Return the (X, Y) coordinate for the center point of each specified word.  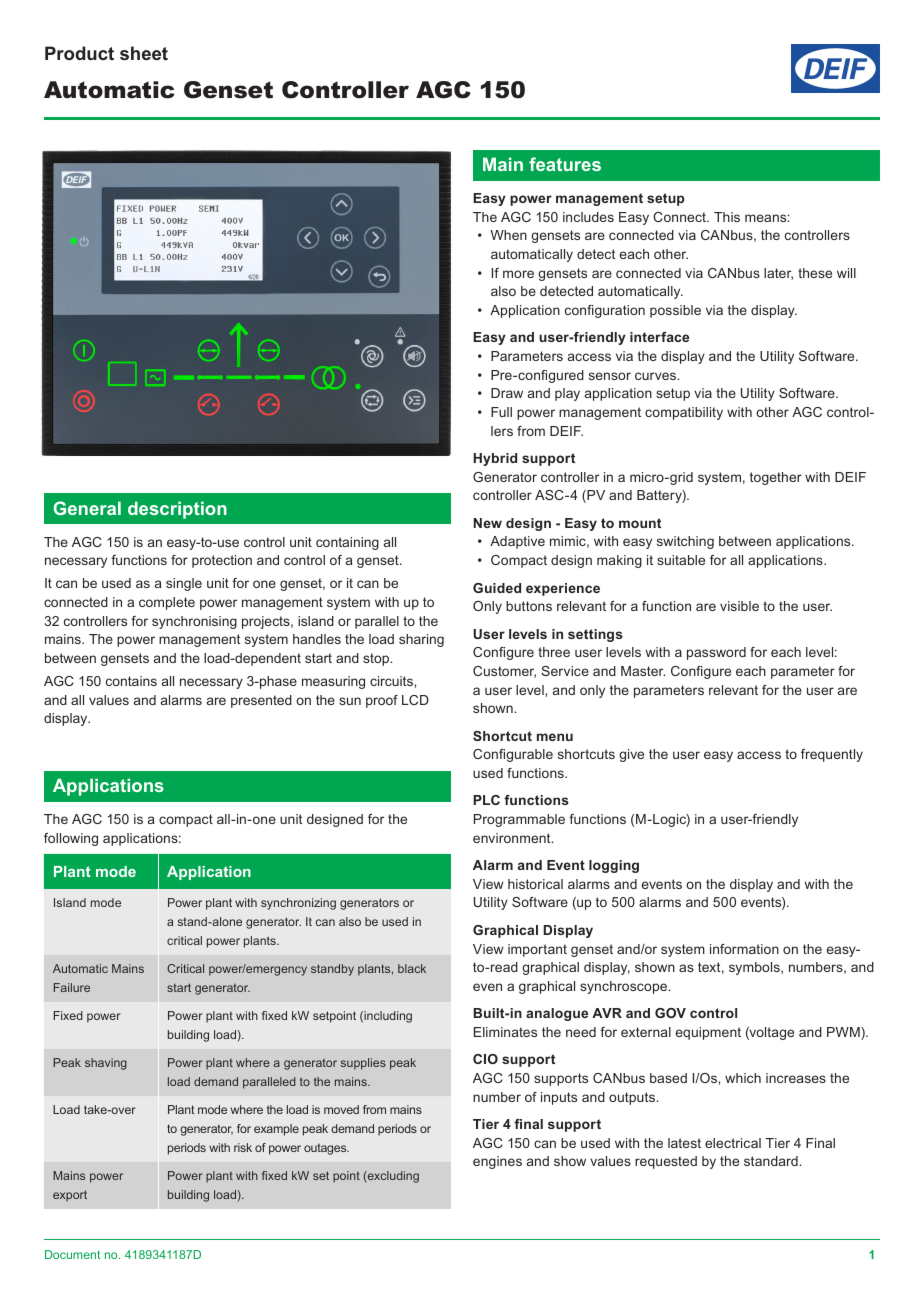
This (727, 217)
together (776, 478)
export (70, 1196)
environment (513, 838)
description (177, 510)
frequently (832, 755)
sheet (144, 53)
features (565, 164)
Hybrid (495, 459)
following (71, 839)
